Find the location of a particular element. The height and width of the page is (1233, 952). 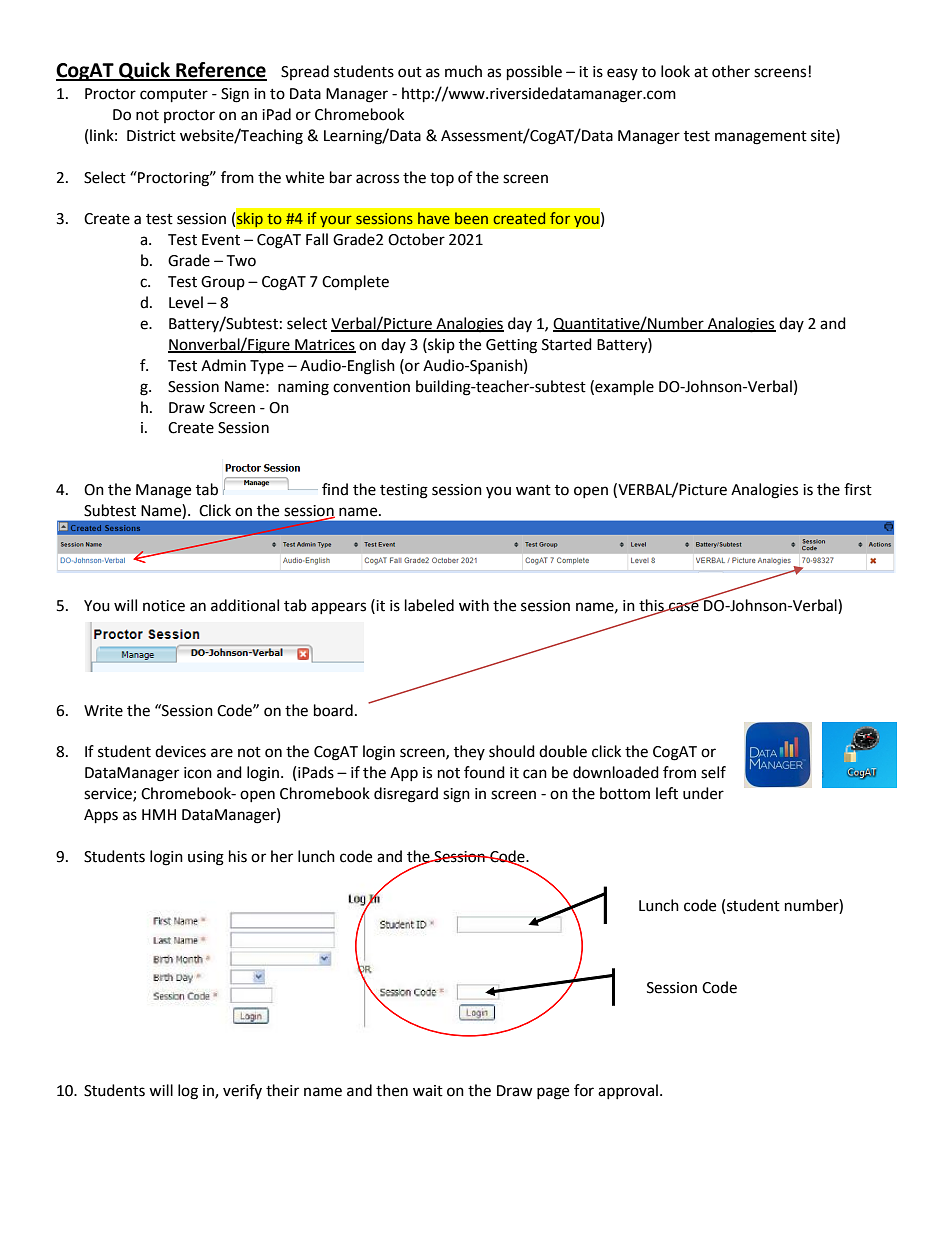

computer is located at coordinates (174, 96).
